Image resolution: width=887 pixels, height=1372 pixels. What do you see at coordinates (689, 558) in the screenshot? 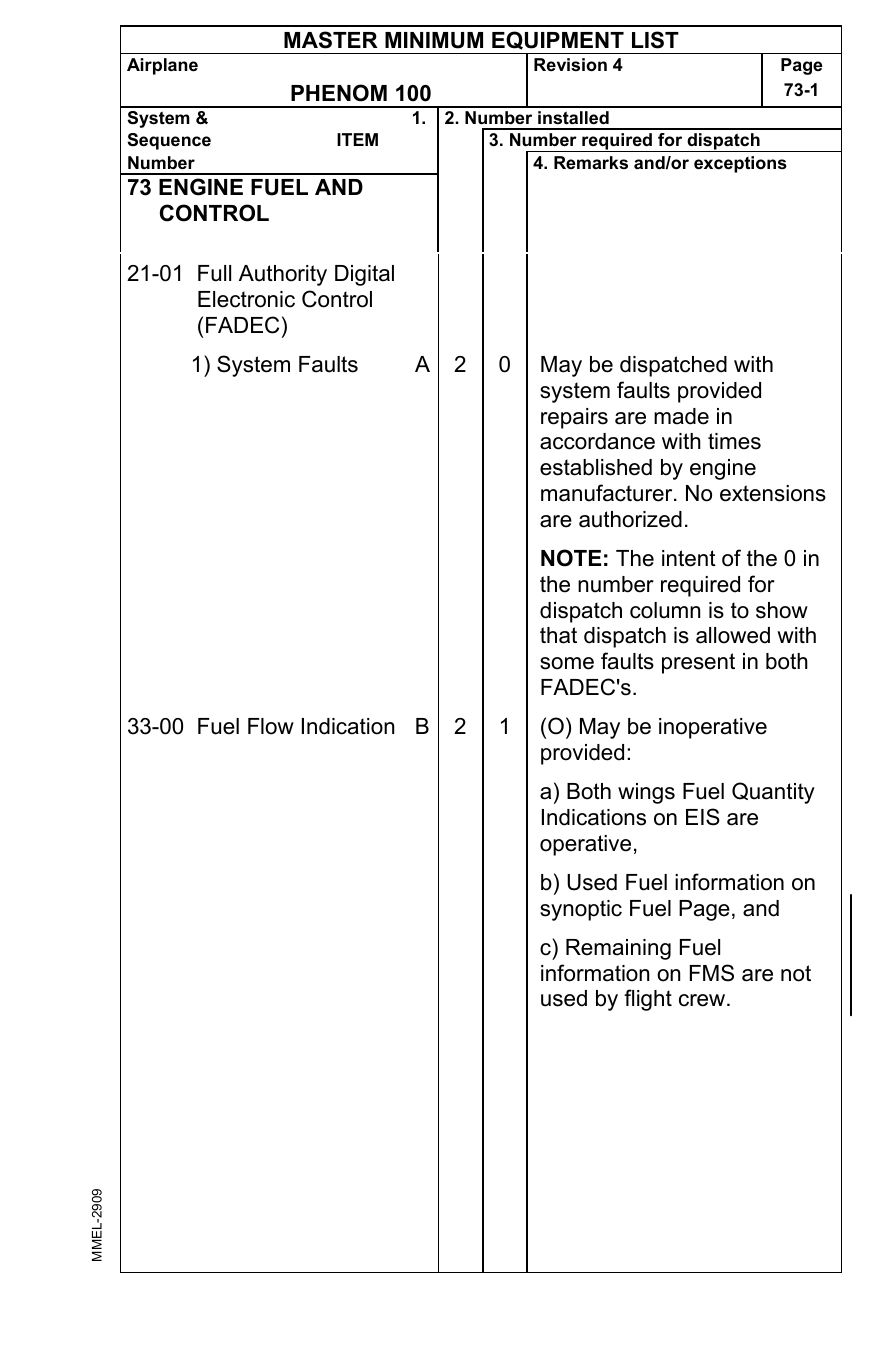
I see `intent` at bounding box center [689, 558].
